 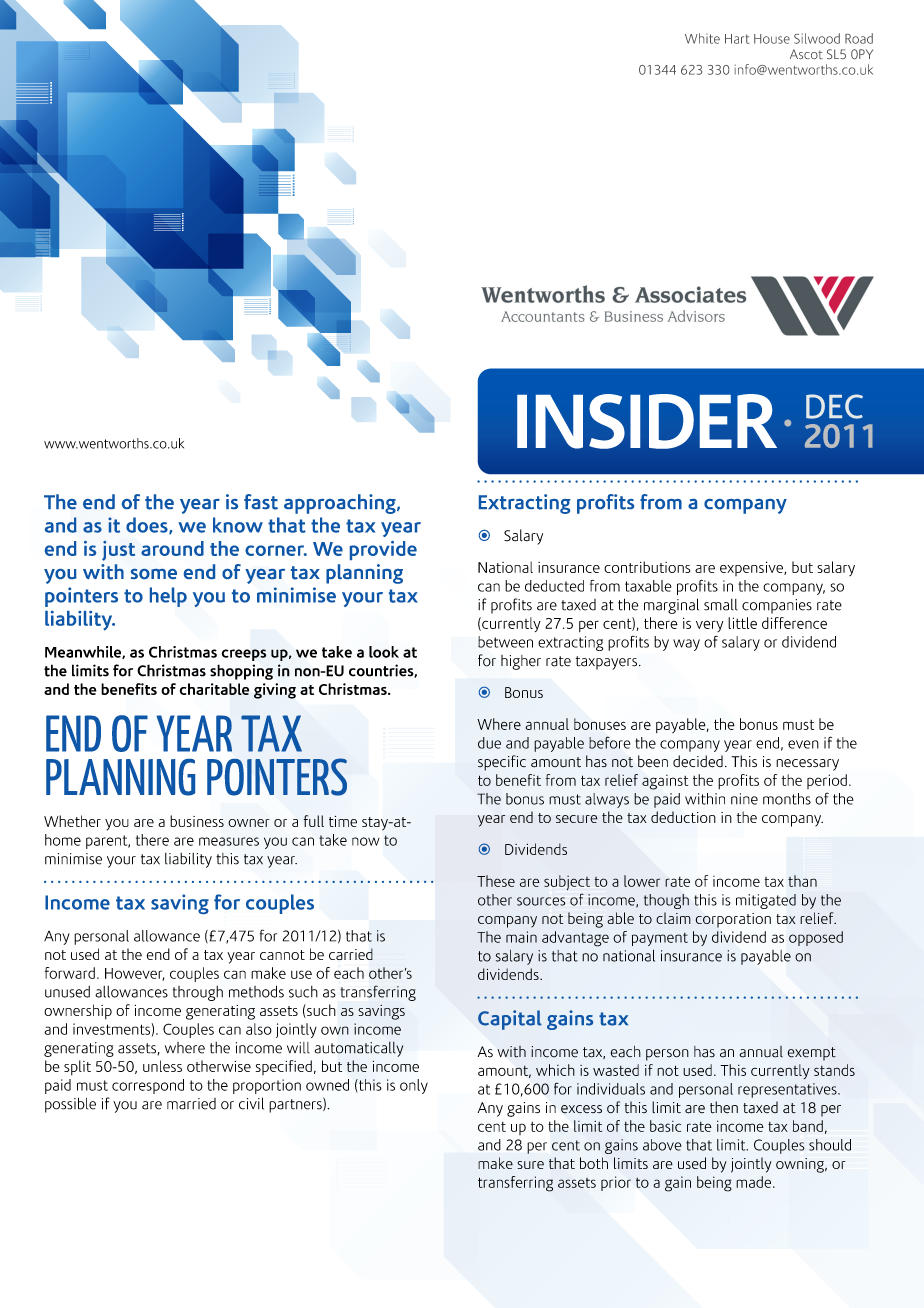 What do you see at coordinates (737, 39) in the screenshot?
I see `Hart` at bounding box center [737, 39].
